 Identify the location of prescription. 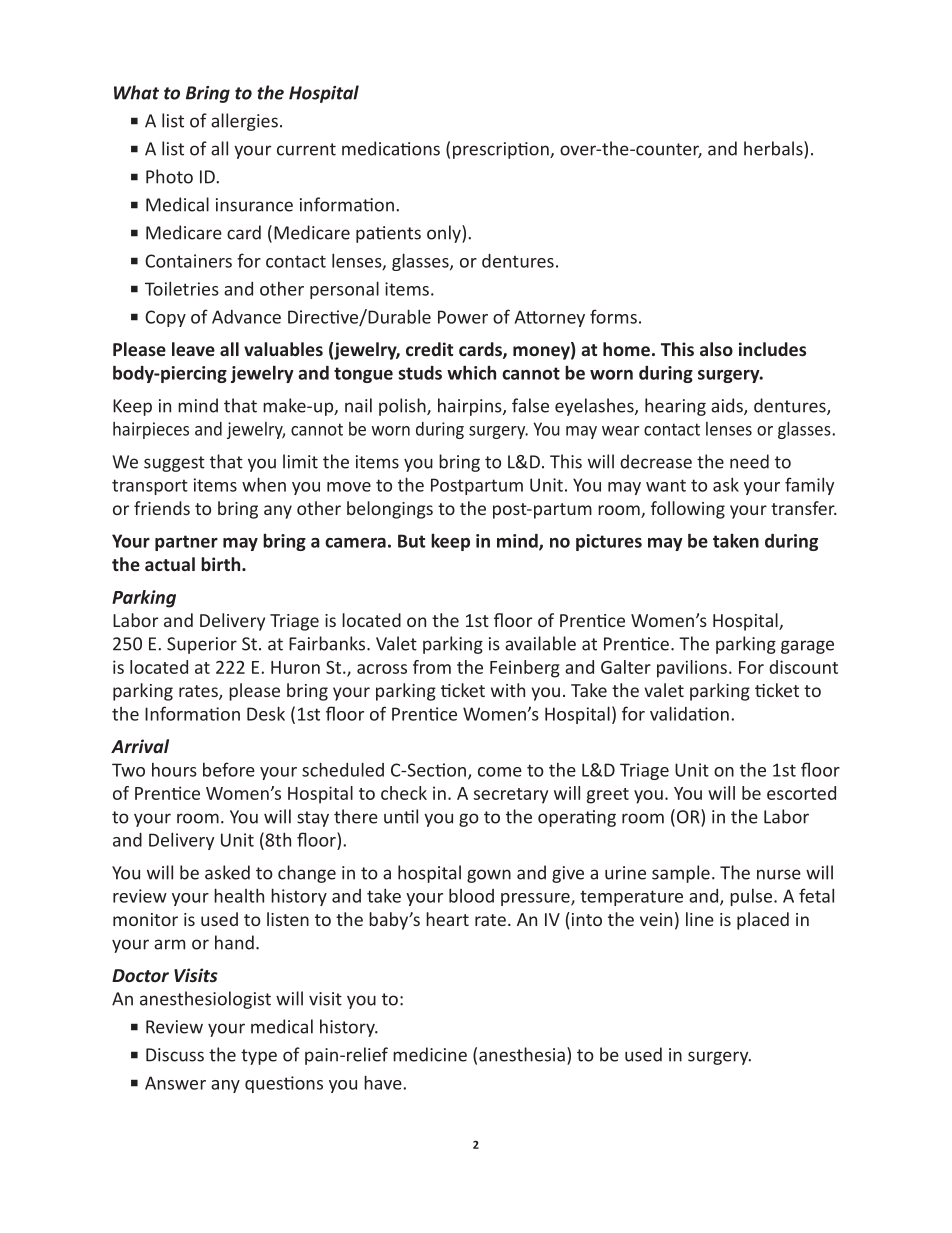
(502, 150).
